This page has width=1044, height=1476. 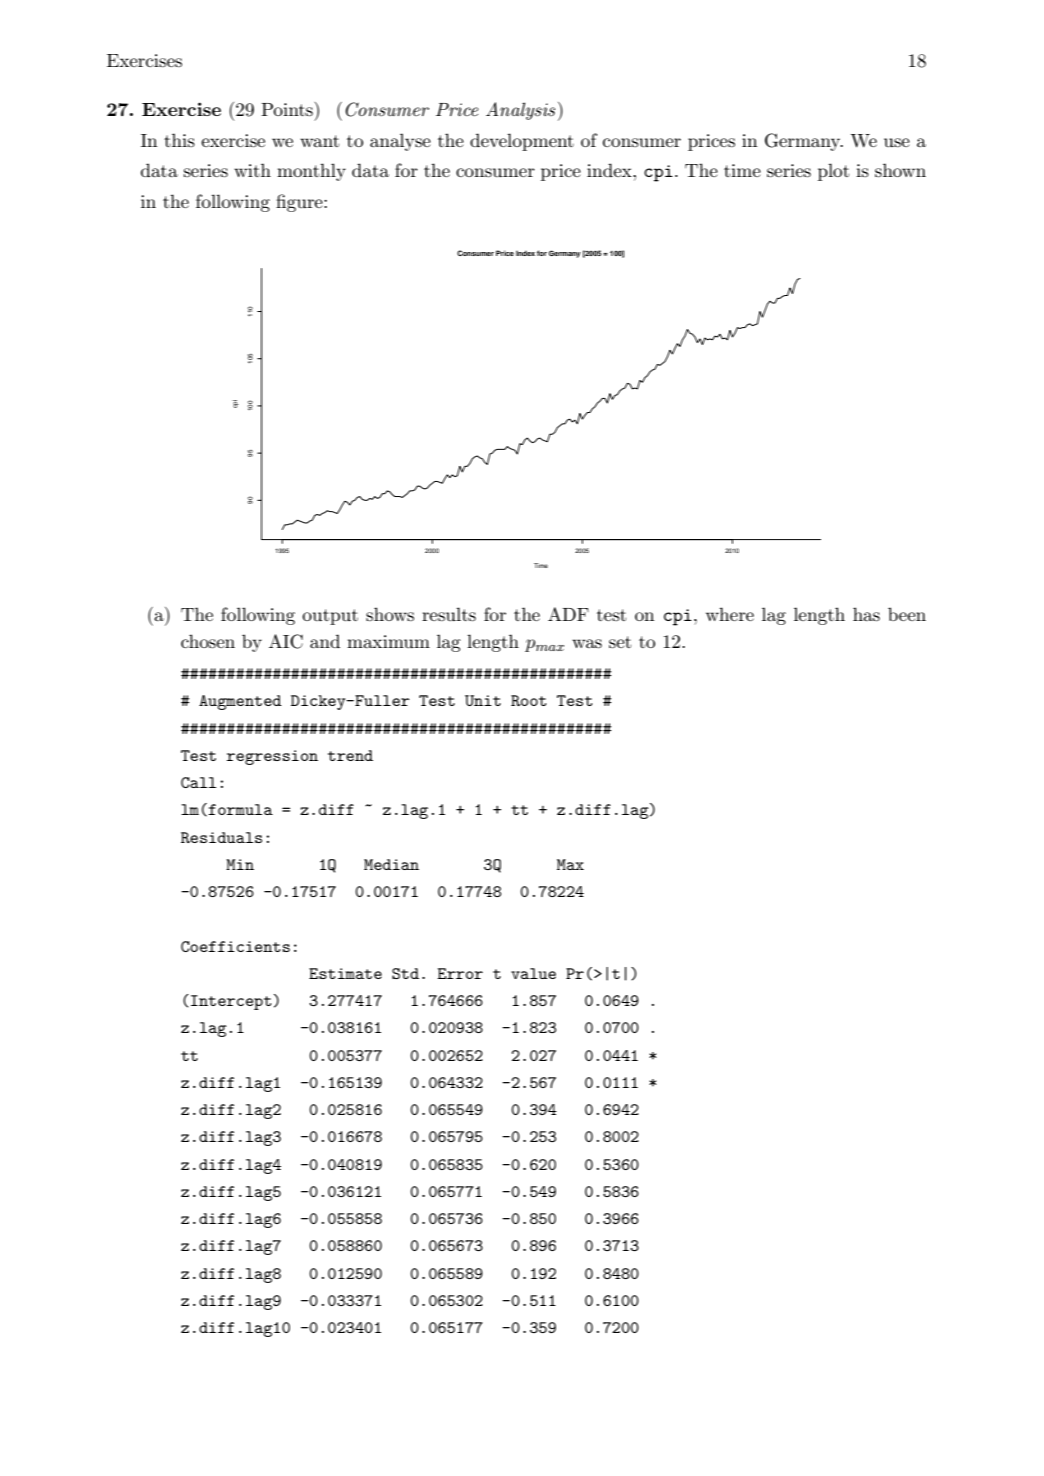 What do you see at coordinates (529, 700) in the page?
I see `Root` at bounding box center [529, 700].
